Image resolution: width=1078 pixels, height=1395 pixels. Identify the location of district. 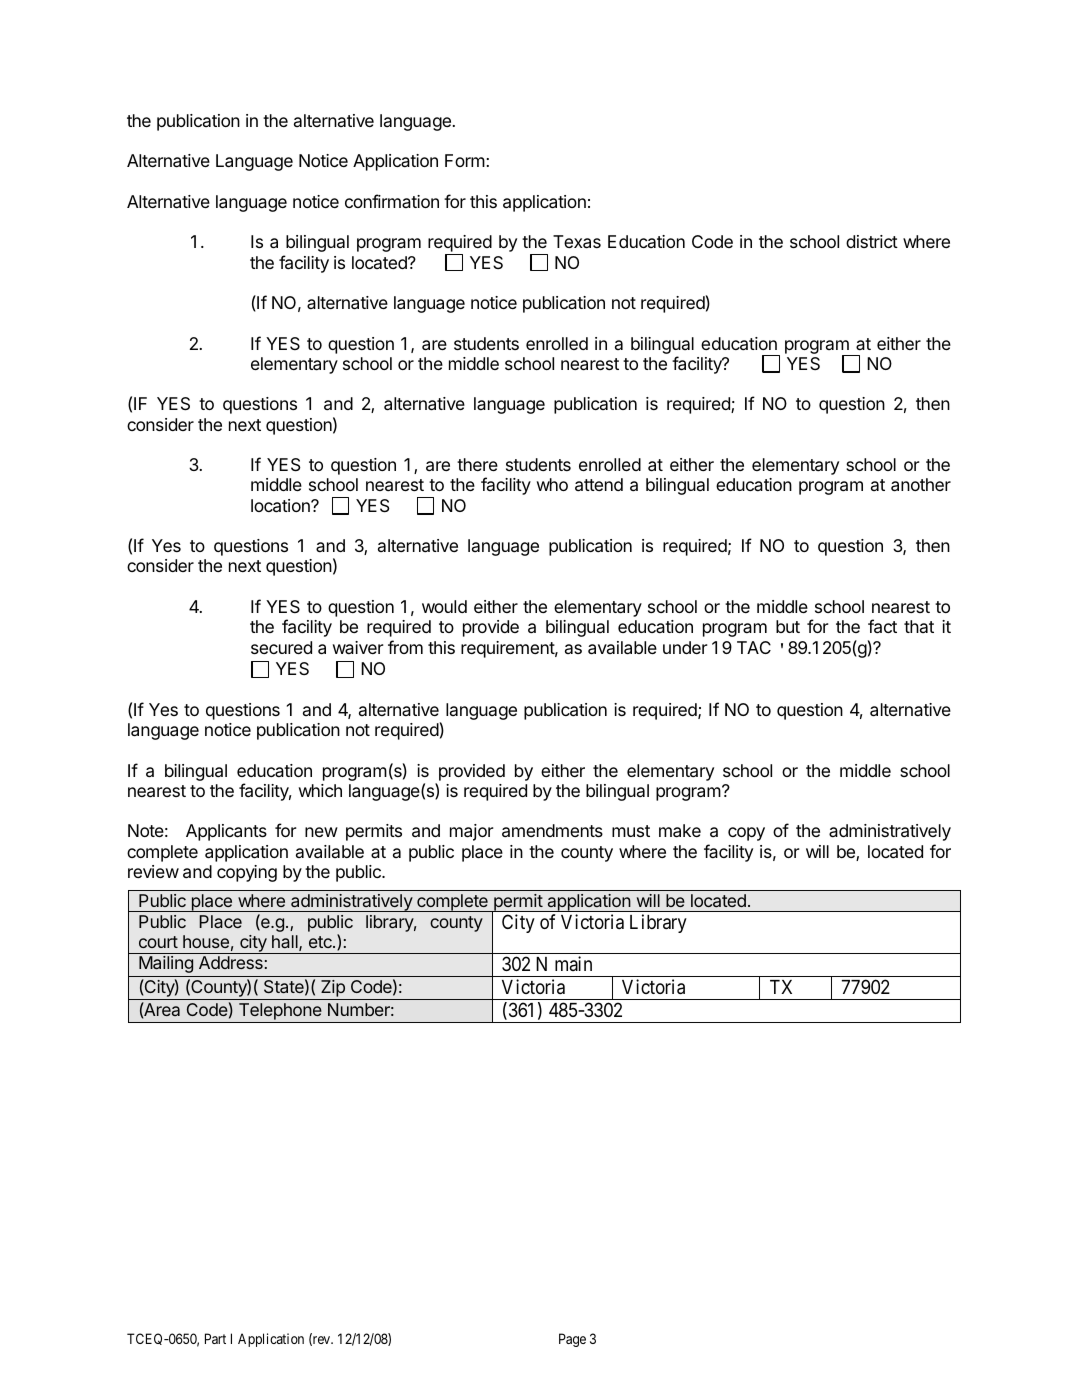
(872, 241).
